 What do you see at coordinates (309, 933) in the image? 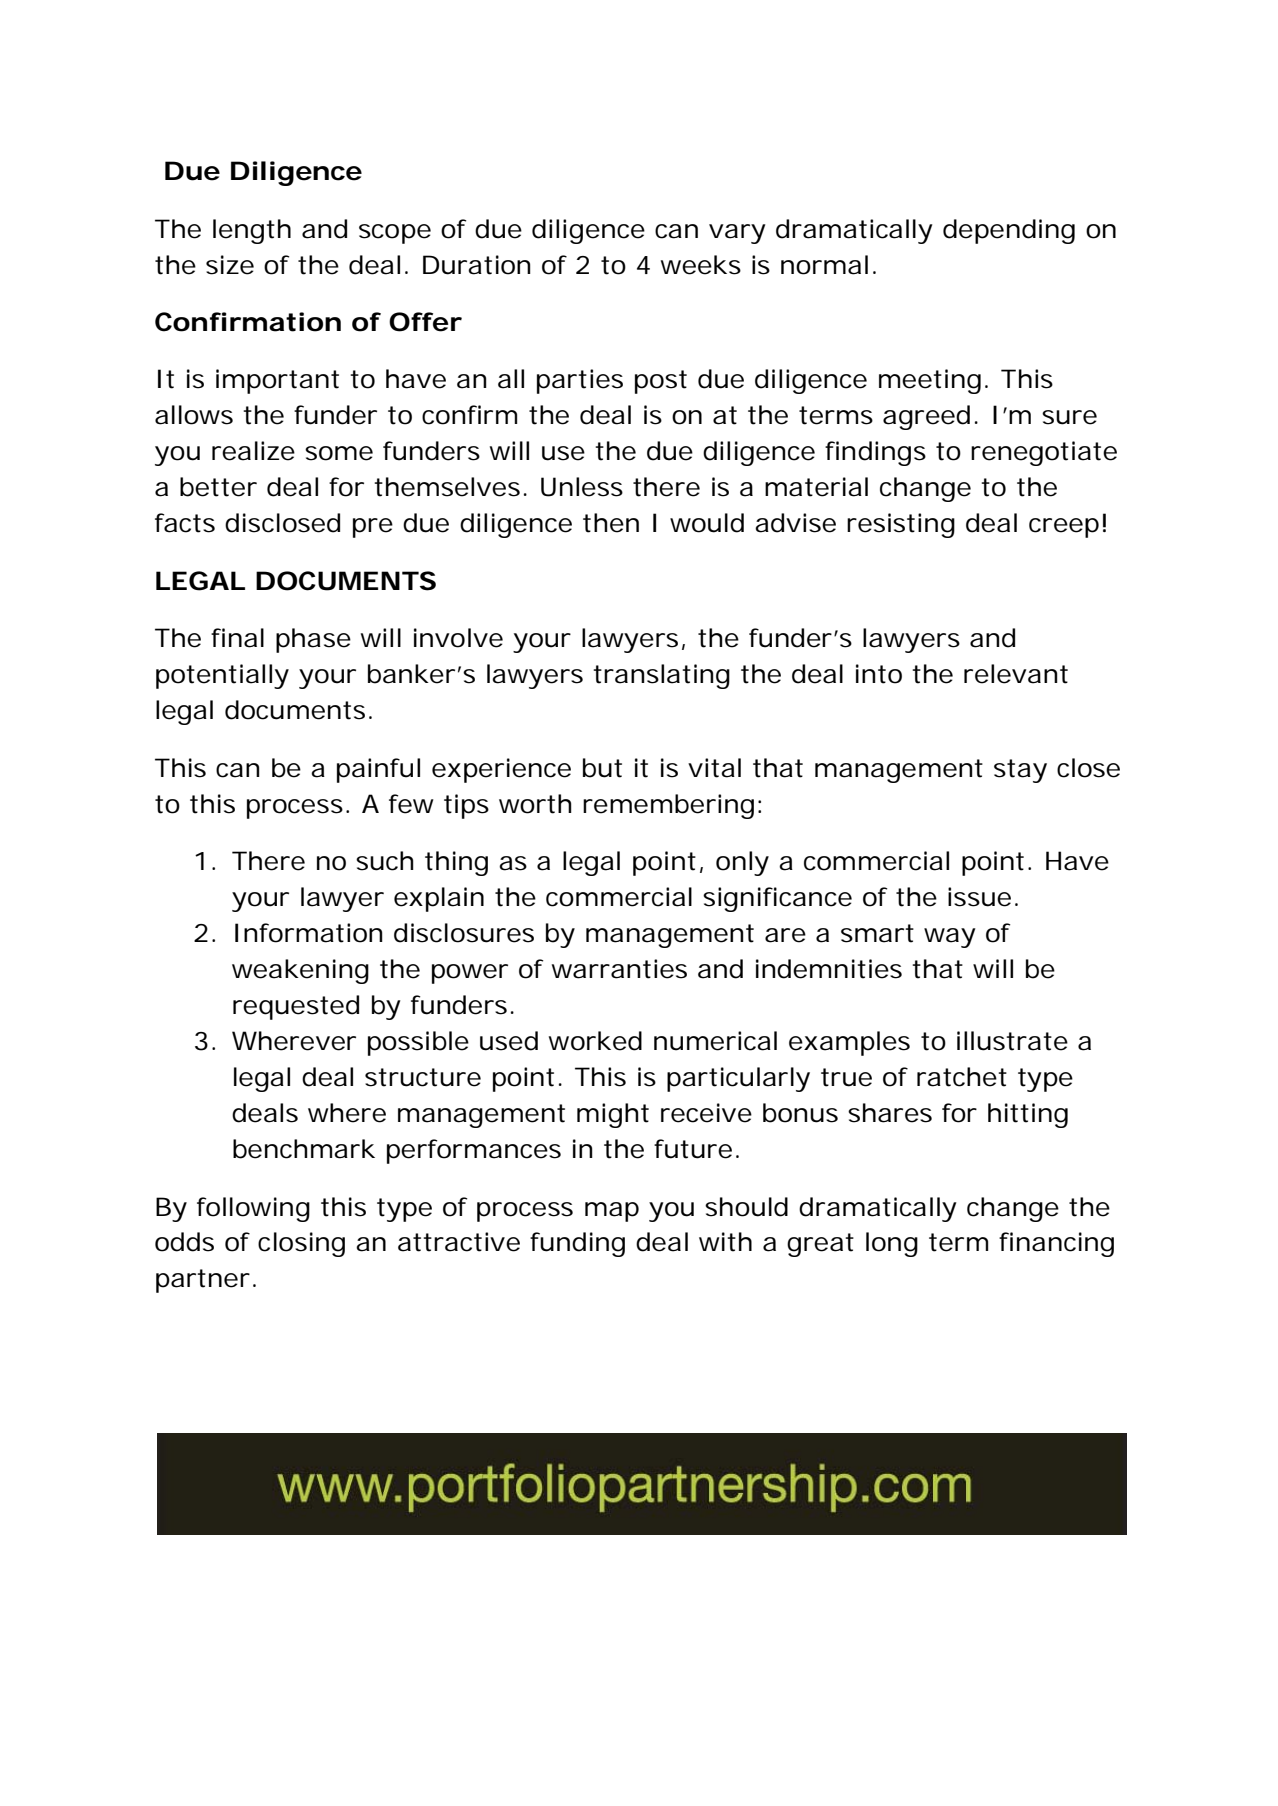
I see `Information` at bounding box center [309, 933].
